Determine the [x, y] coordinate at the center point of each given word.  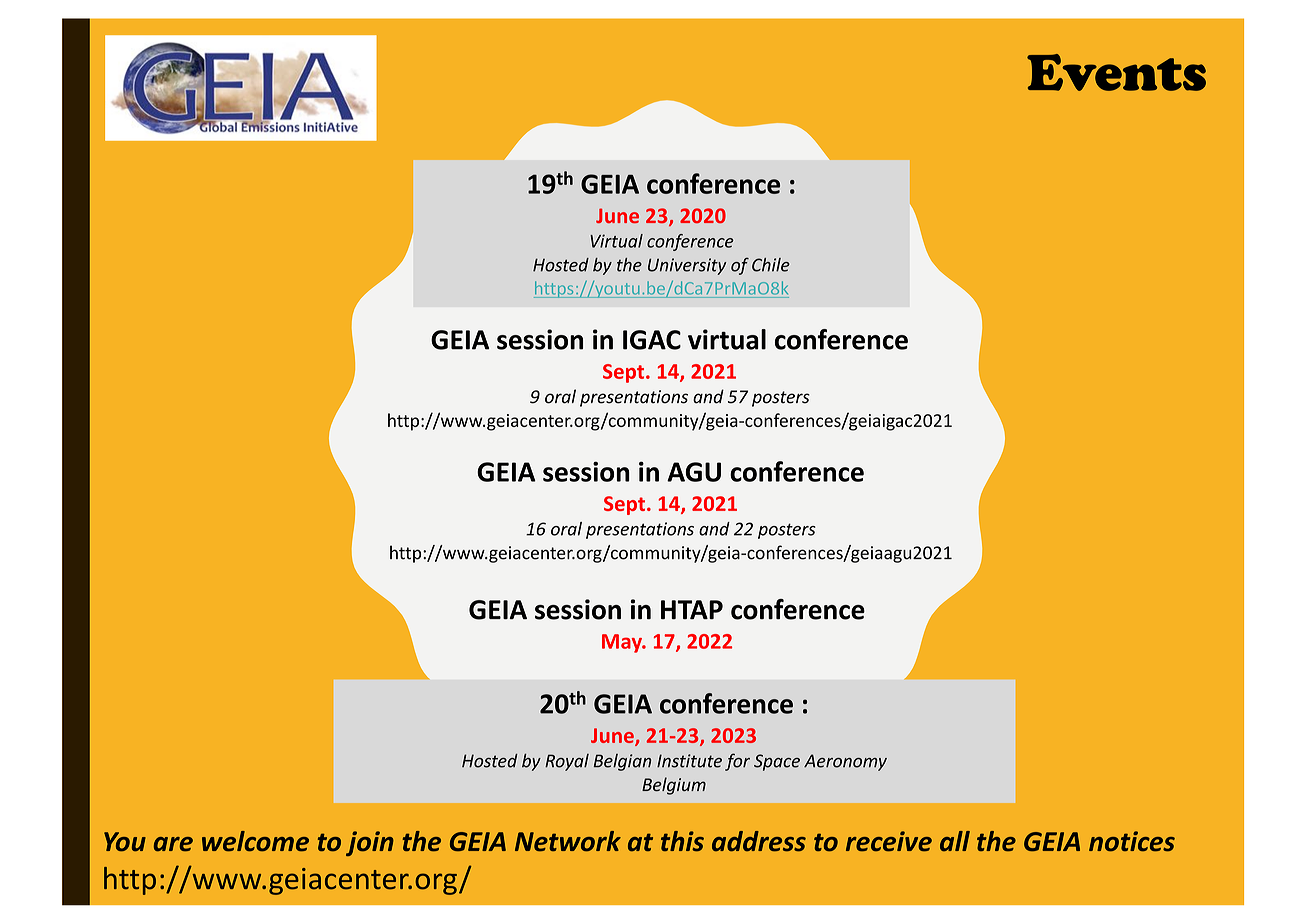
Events [1116, 72]
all [955, 841]
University [687, 266]
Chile [771, 265]
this [682, 841]
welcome [255, 841]
